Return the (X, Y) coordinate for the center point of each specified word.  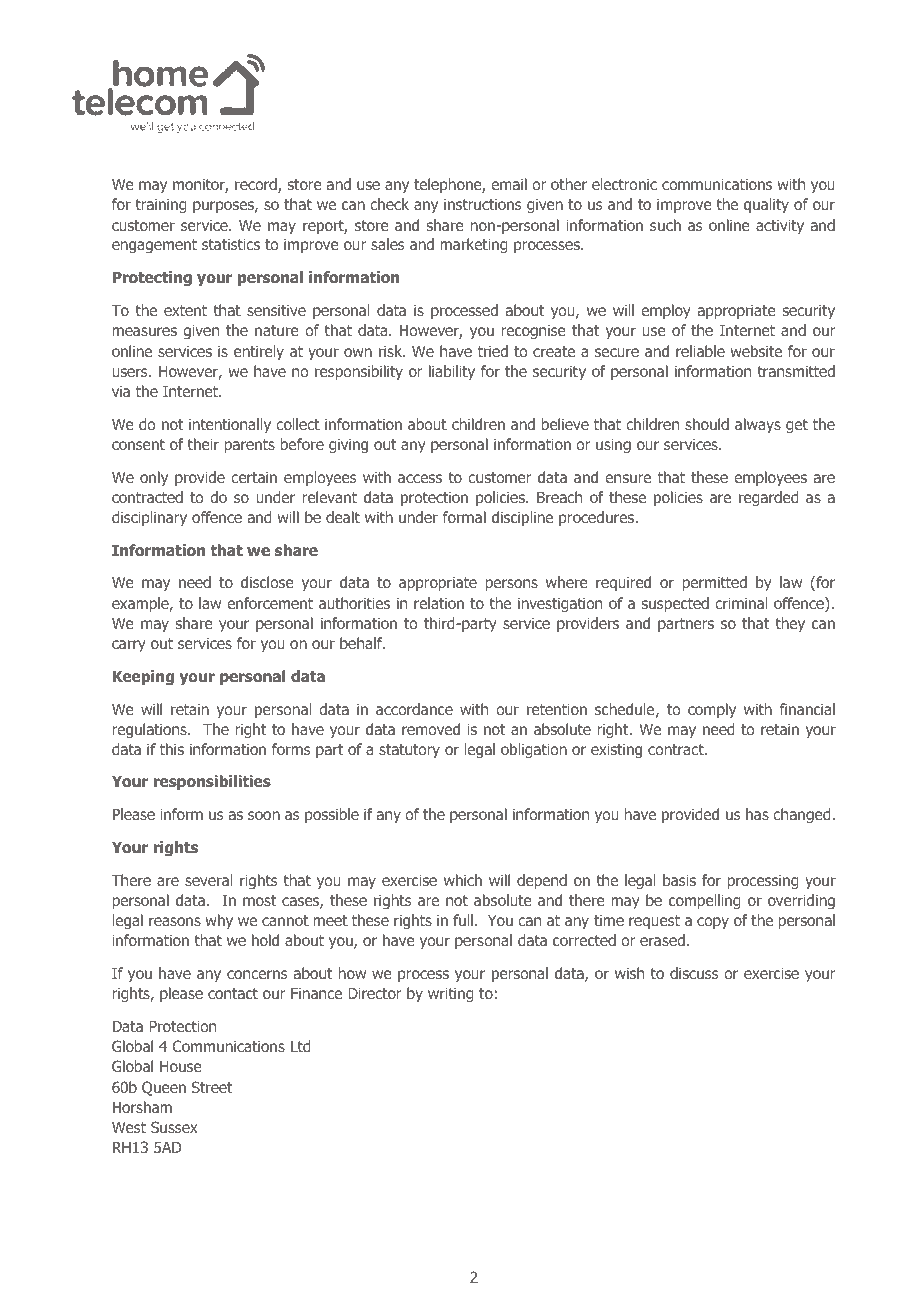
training (161, 205)
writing (451, 994)
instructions (483, 204)
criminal (741, 603)
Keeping (143, 677)
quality (766, 205)
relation (439, 603)
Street (212, 1087)
